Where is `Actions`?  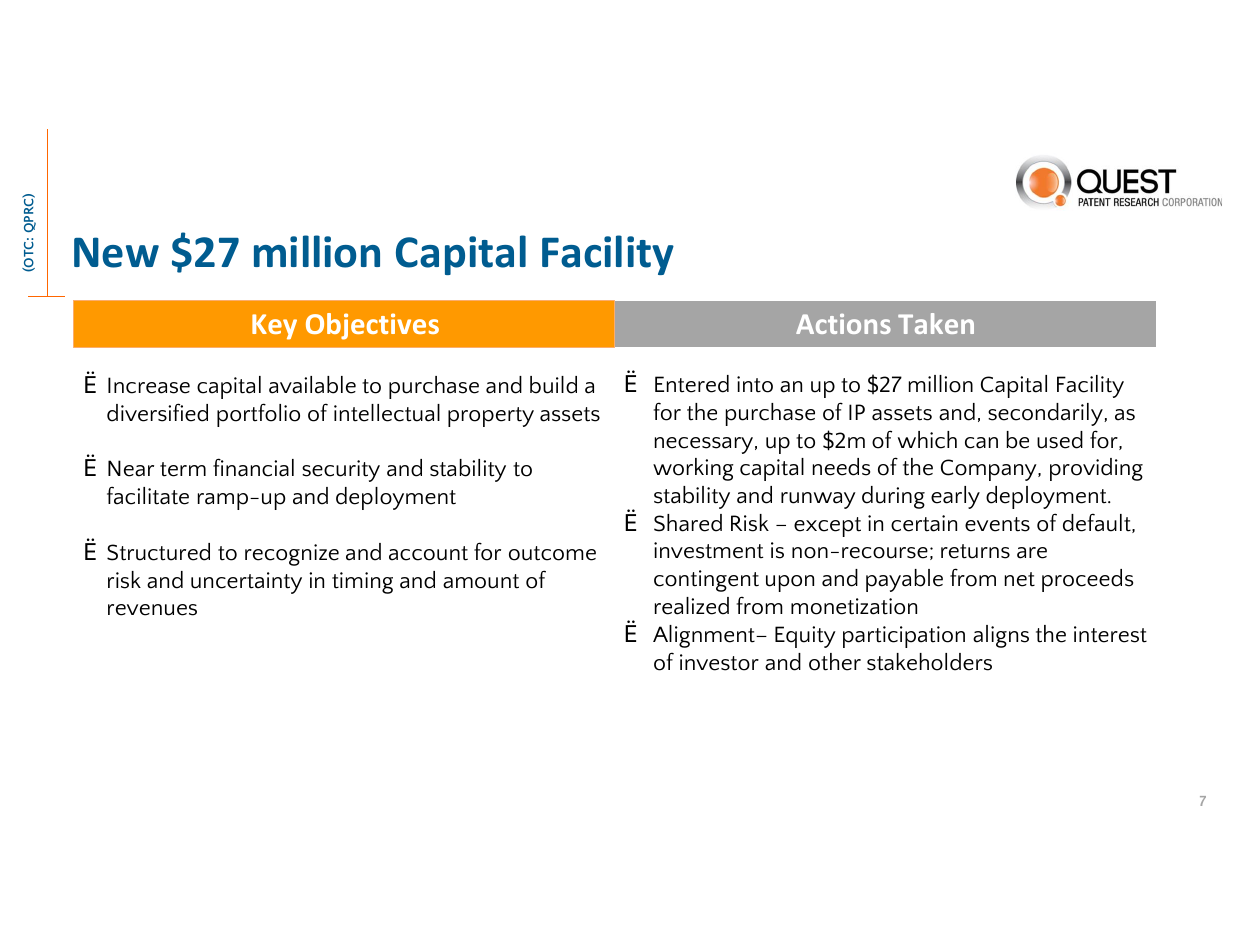 Actions is located at coordinates (843, 324).
